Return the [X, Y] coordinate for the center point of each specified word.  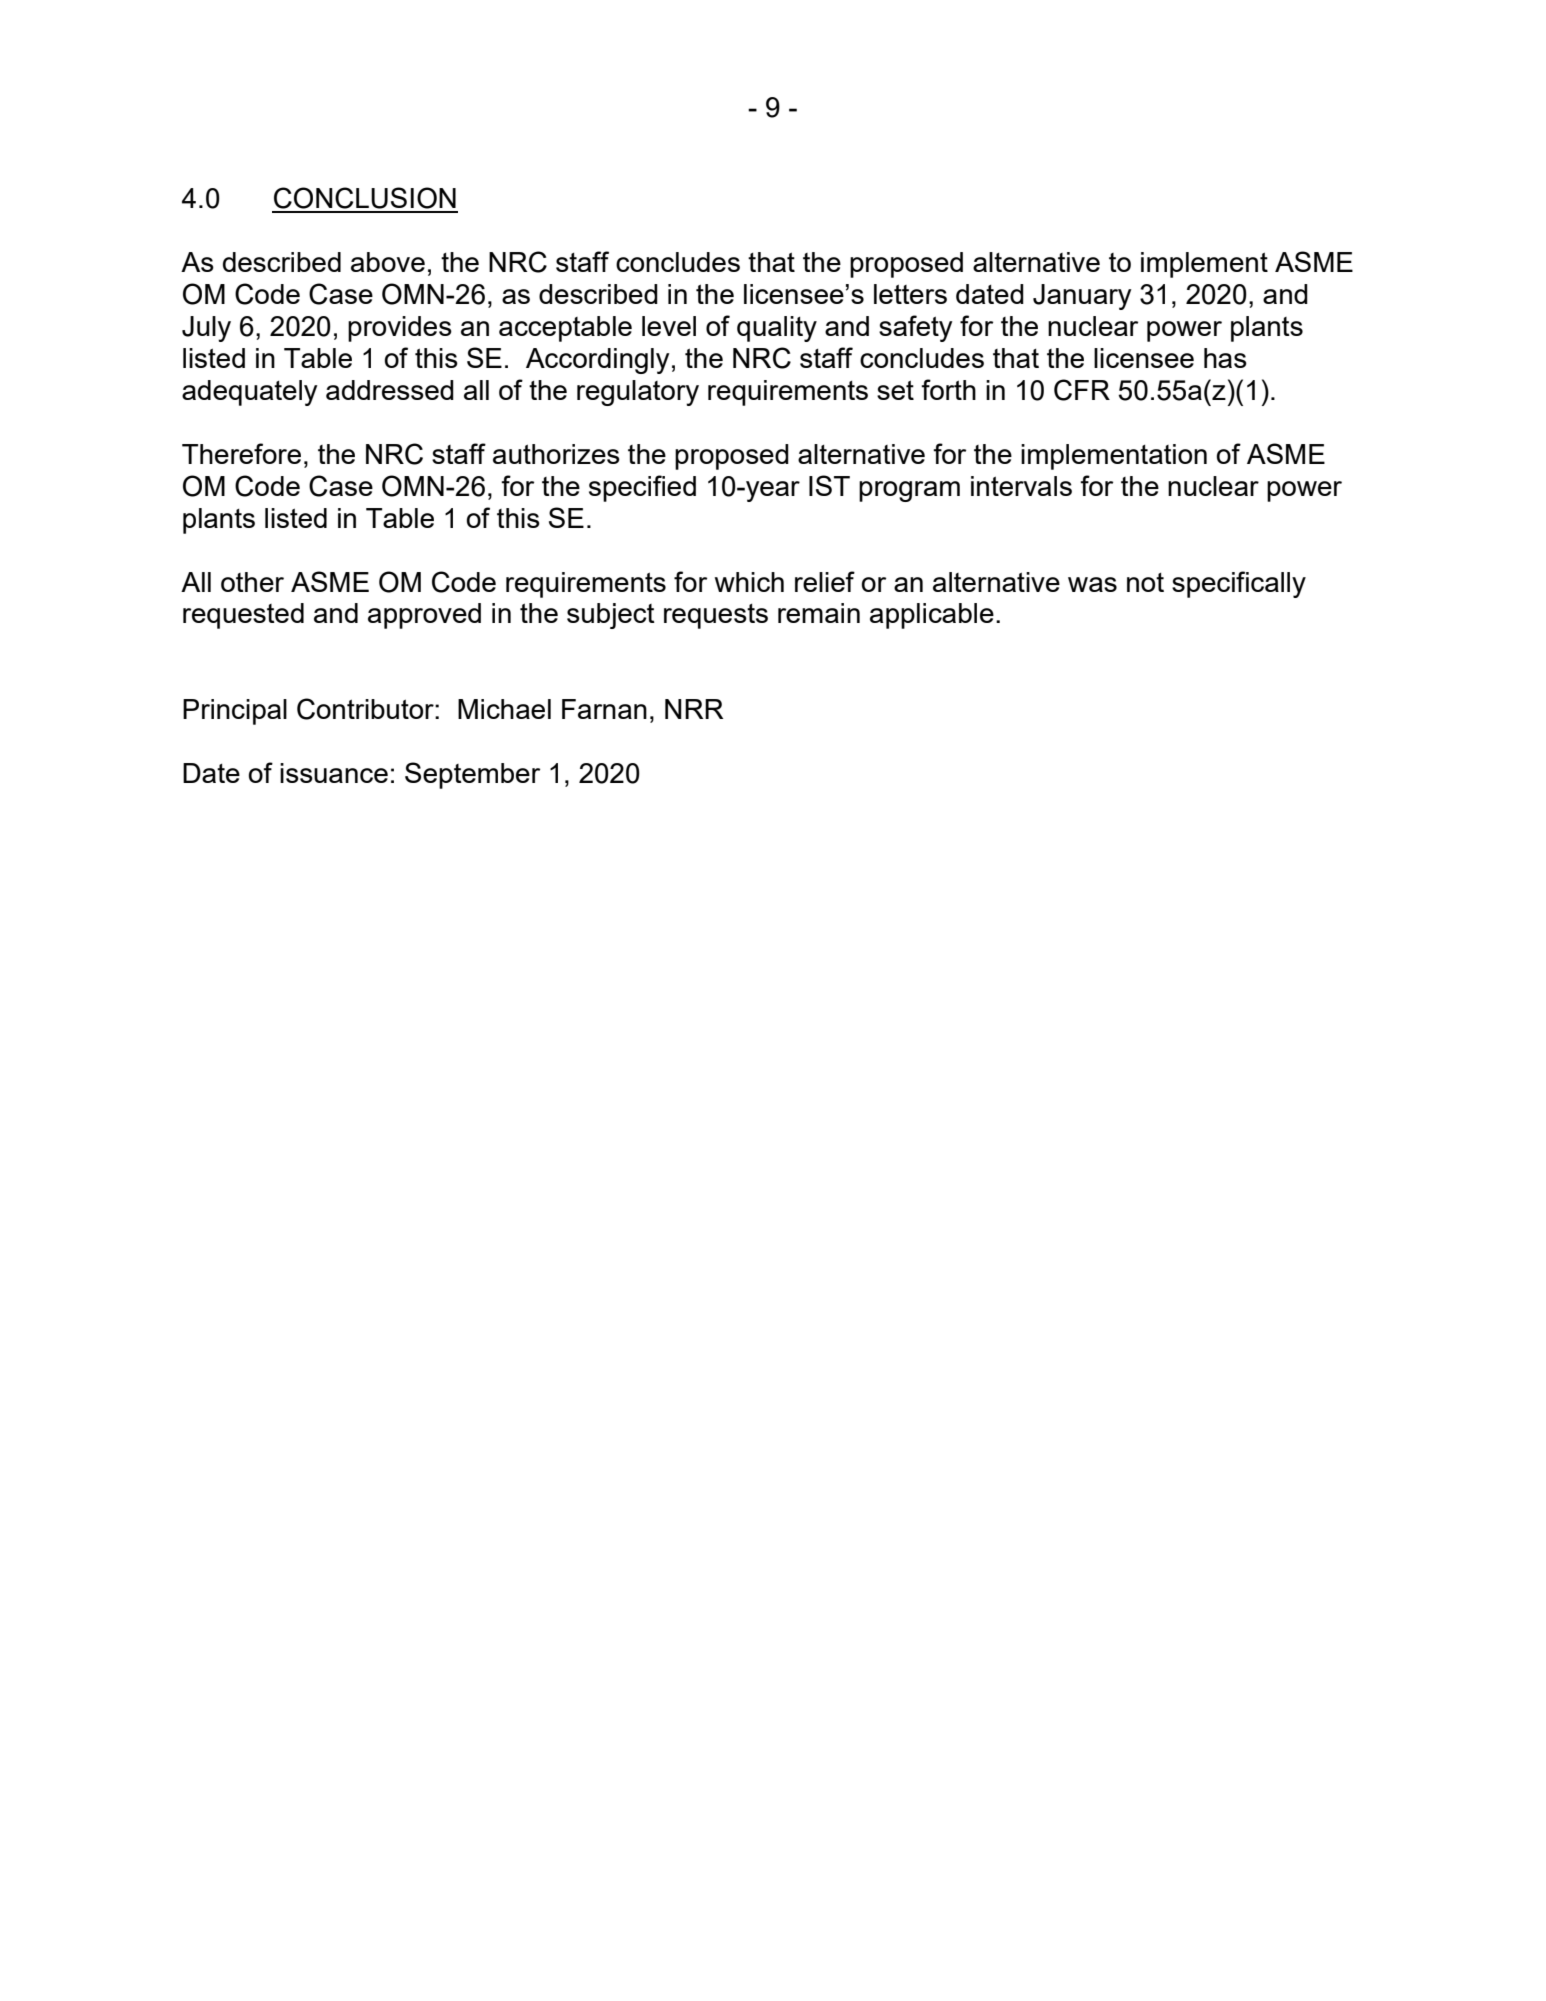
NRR [694, 709]
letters [910, 294]
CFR [1082, 390]
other [252, 582]
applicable [932, 616]
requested [243, 616]
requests [716, 616]
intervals [1021, 486]
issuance [334, 773]
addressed [390, 390]
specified [642, 488]
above [388, 262]
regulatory [638, 393]
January [1082, 297]
